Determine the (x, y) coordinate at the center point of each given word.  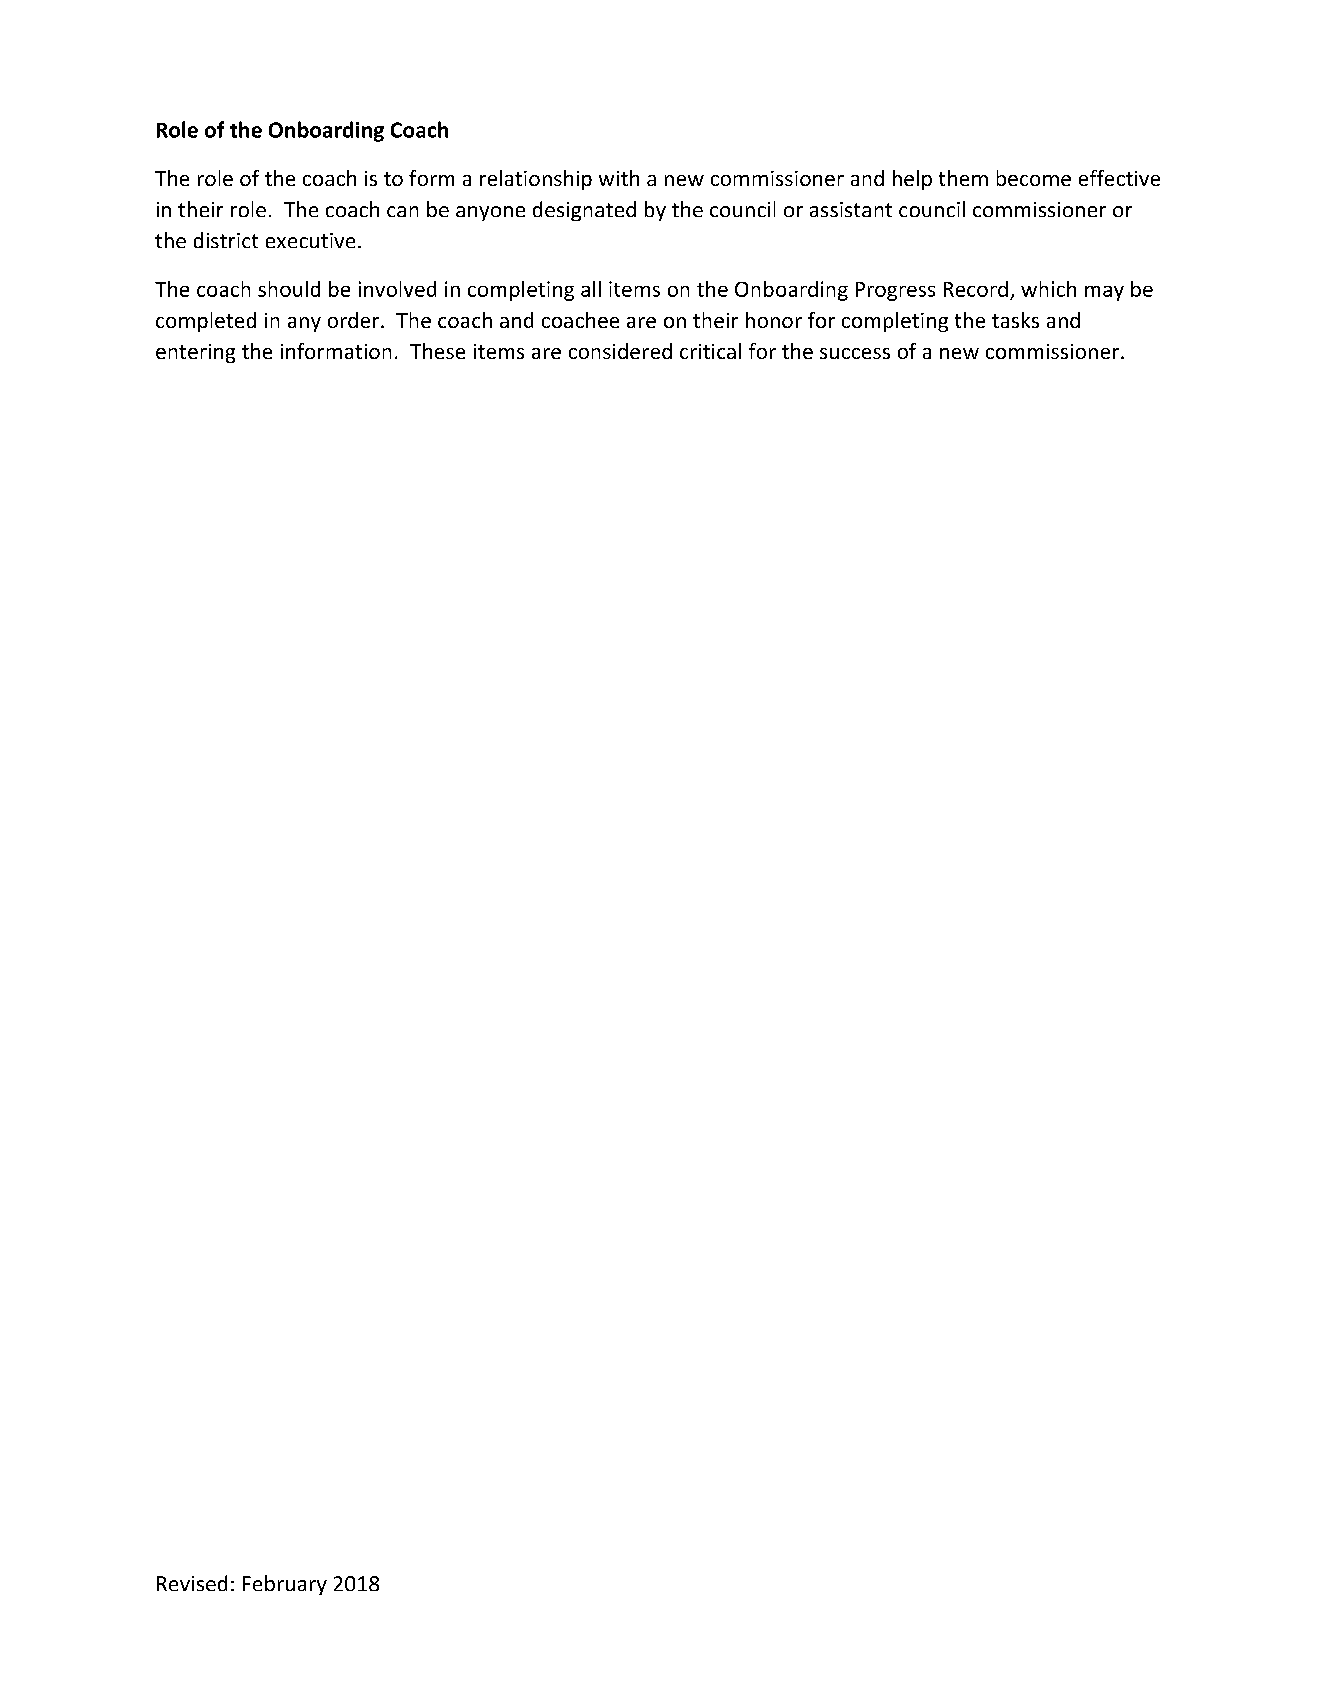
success (855, 353)
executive (310, 240)
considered (620, 351)
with (619, 178)
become (1034, 178)
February (285, 1585)
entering (195, 353)
